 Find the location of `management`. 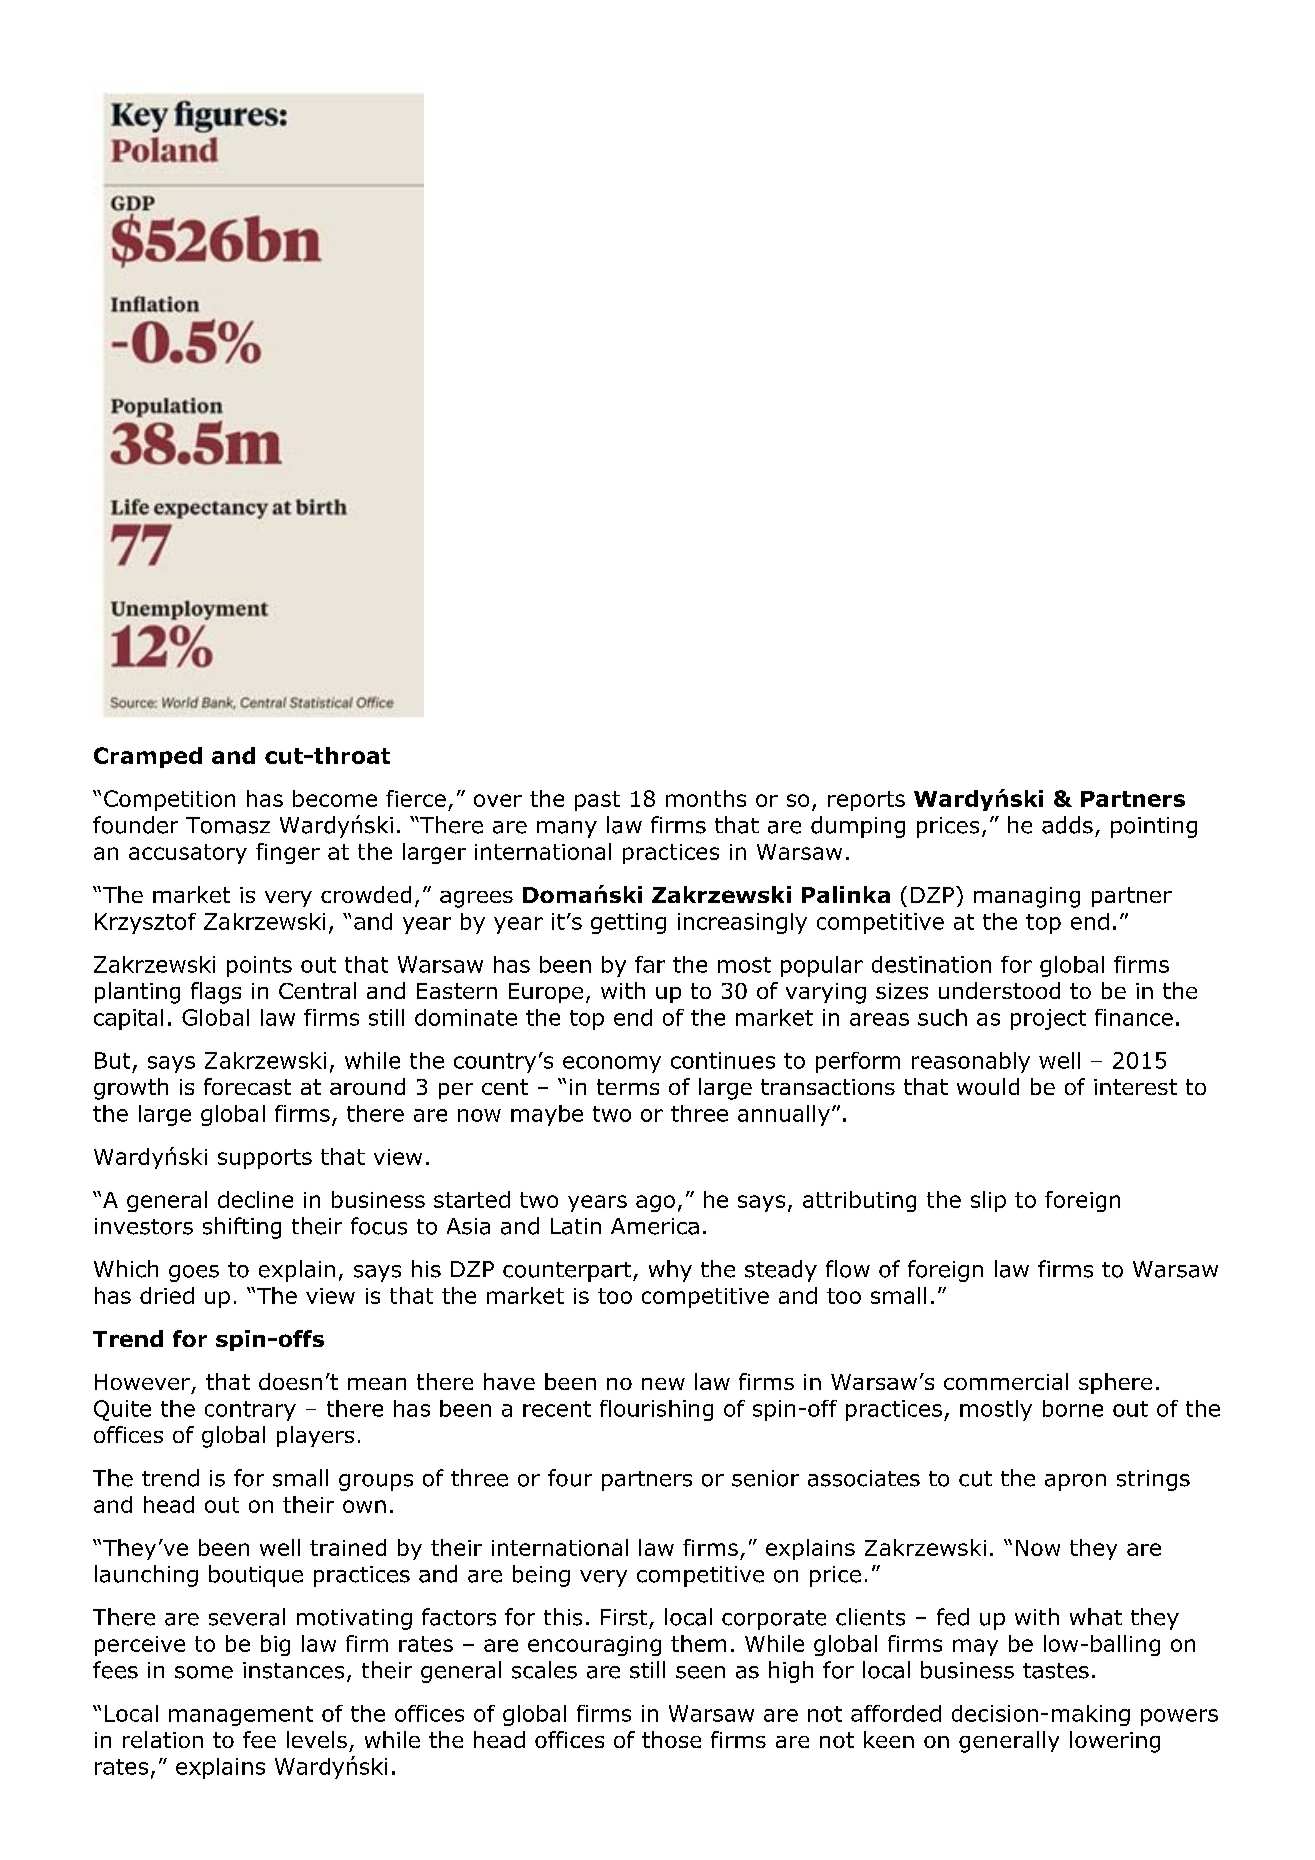

management is located at coordinates (241, 1716).
